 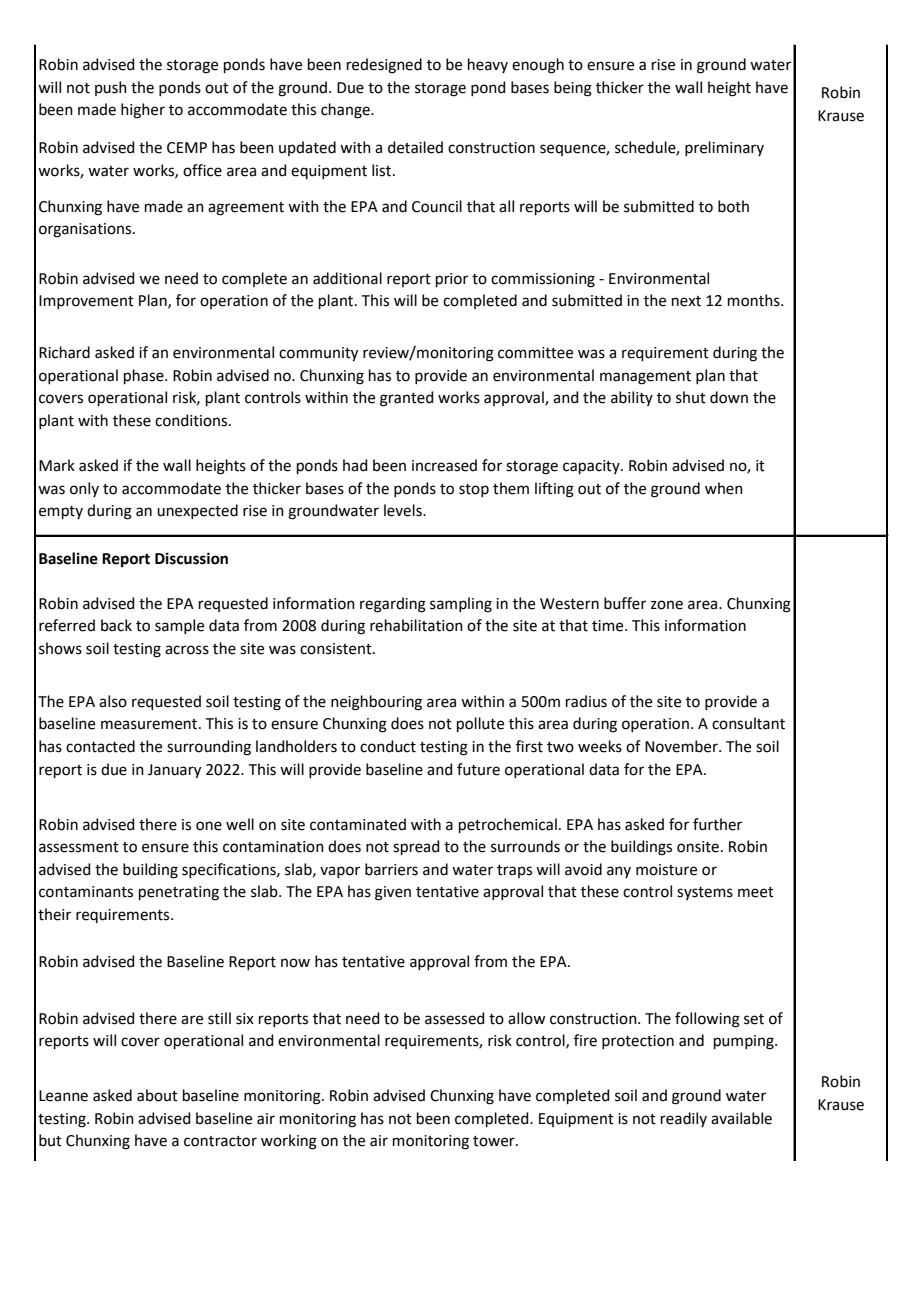 What do you see at coordinates (143, 111) in the document?
I see `higher` at bounding box center [143, 111].
